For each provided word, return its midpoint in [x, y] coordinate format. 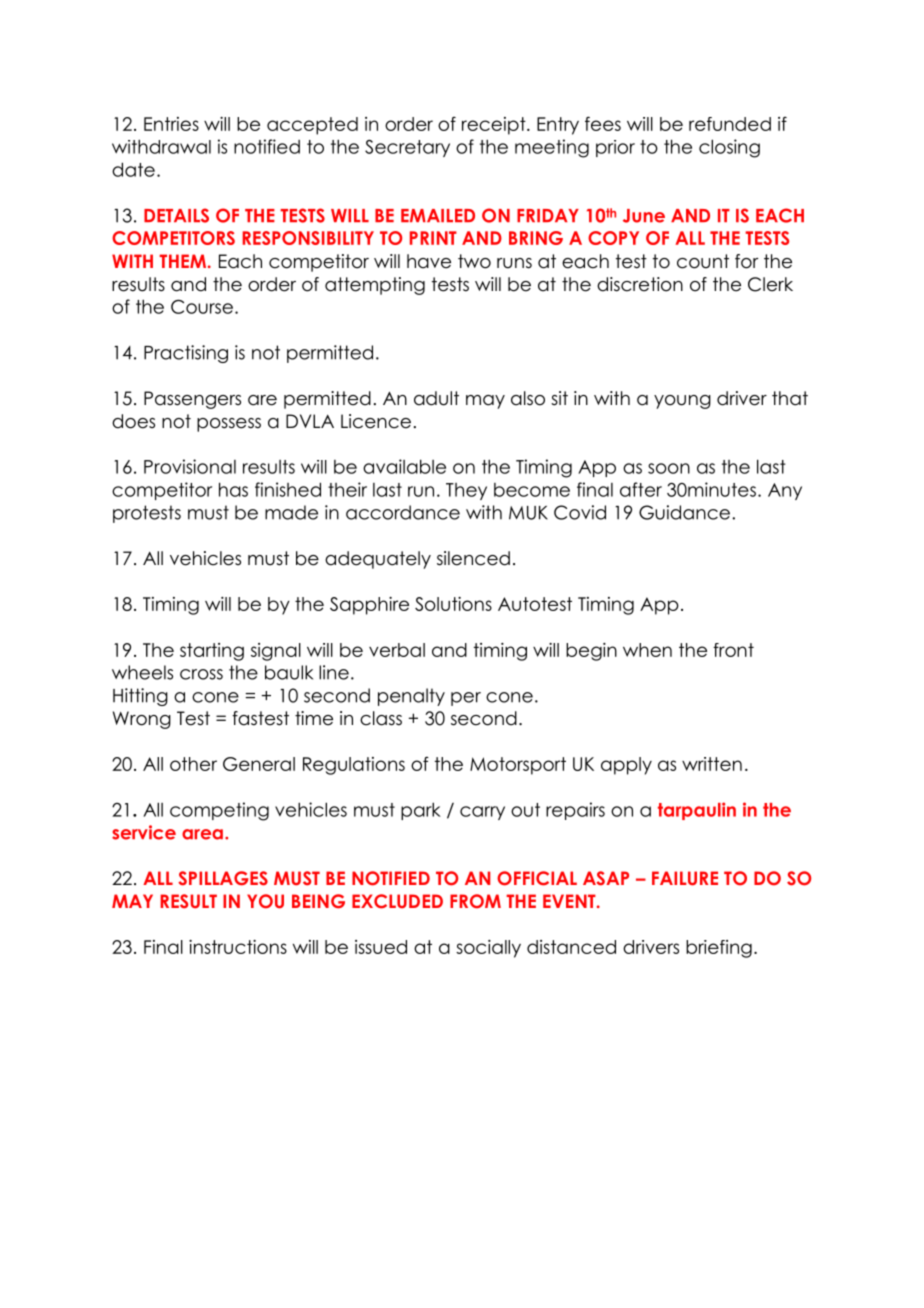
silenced [473, 558]
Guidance [684, 512]
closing [729, 148]
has [233, 489]
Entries [171, 124]
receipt [495, 126]
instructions [238, 947]
